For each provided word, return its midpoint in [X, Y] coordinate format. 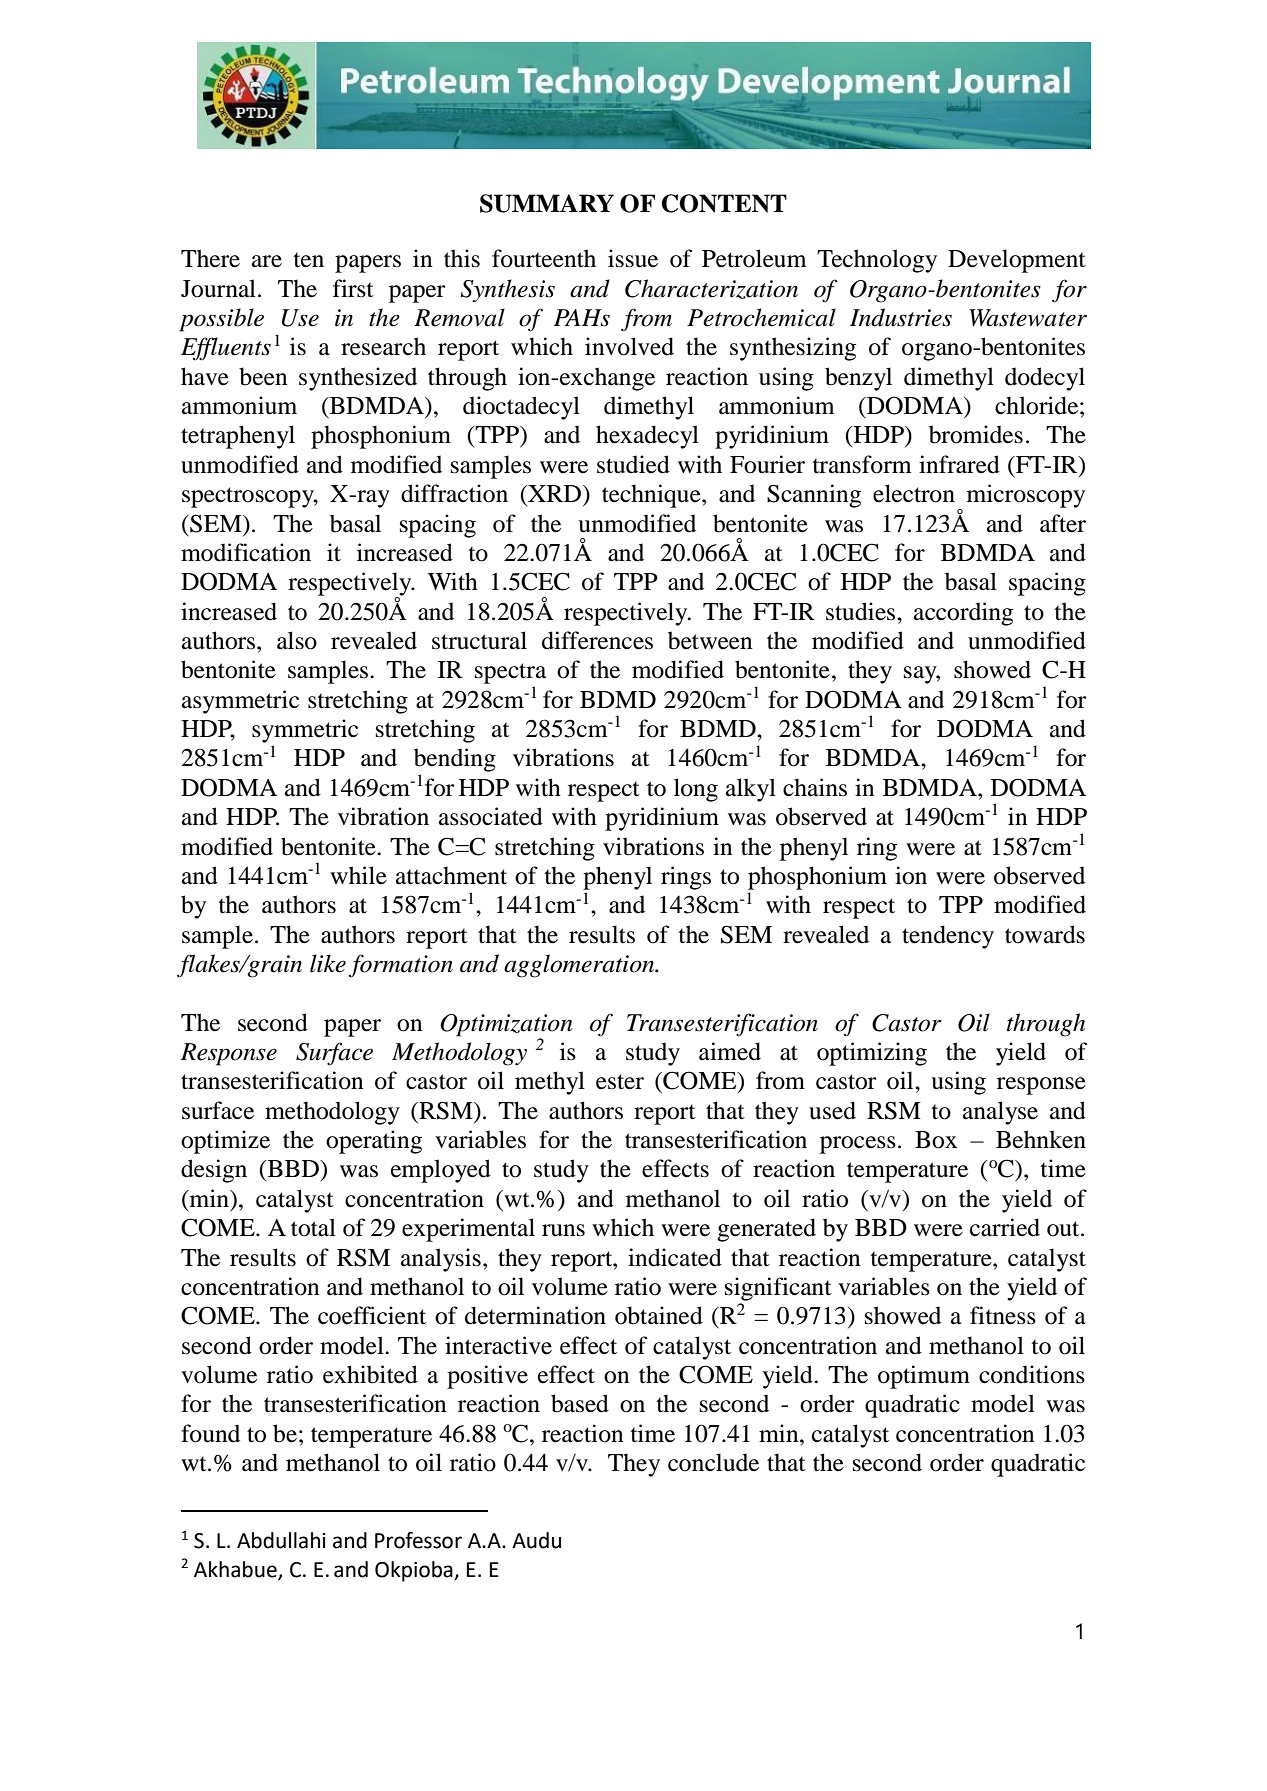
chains [815, 787]
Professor [418, 1540]
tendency [948, 937]
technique [652, 496]
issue [633, 258]
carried [1005, 1227]
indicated [675, 1257]
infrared [959, 464]
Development [1017, 261]
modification [246, 552]
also [297, 640]
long [696, 790]
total [313, 1227]
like [328, 963]
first [353, 288]
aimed [730, 1051]
